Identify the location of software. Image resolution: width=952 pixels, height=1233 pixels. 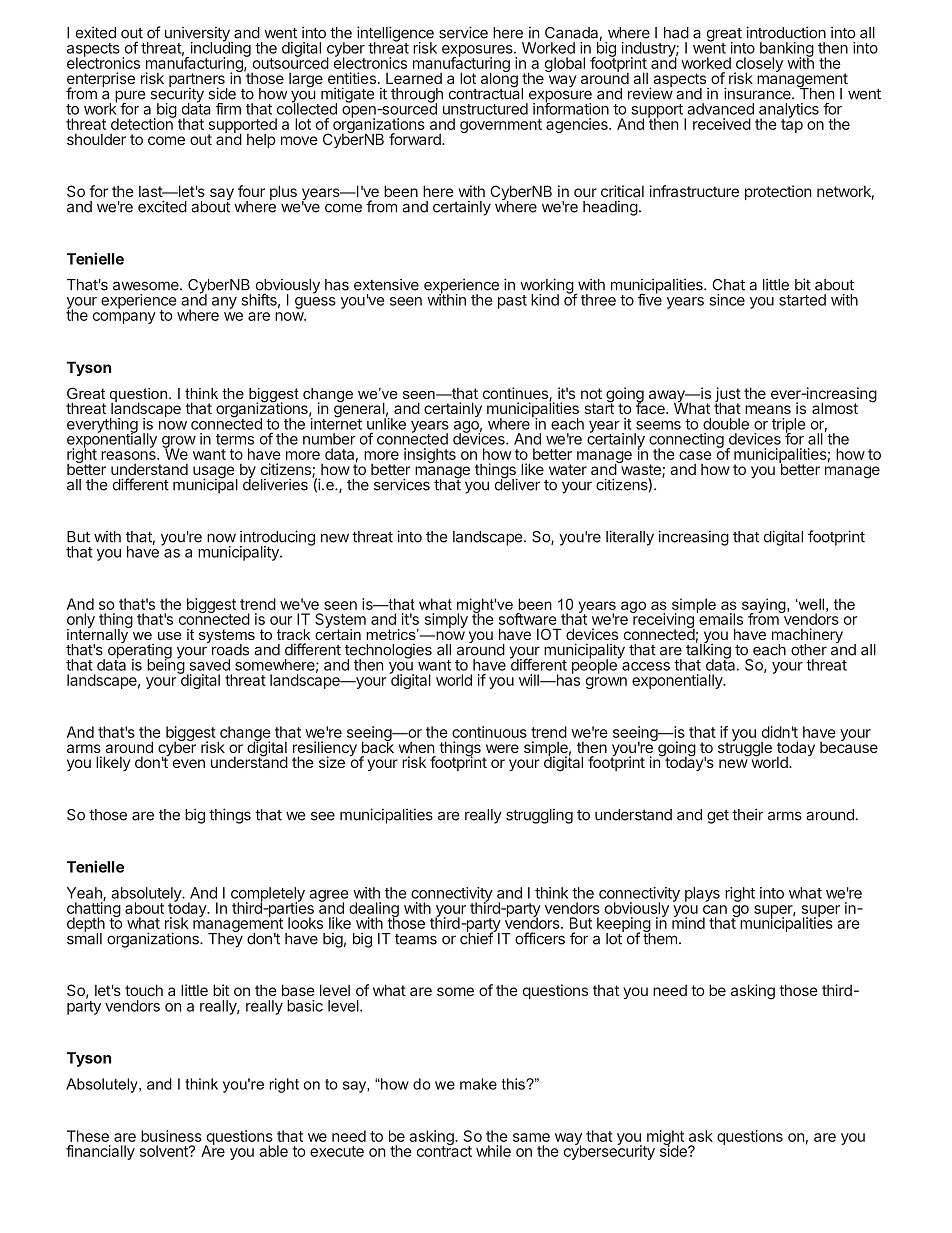
(528, 619).
